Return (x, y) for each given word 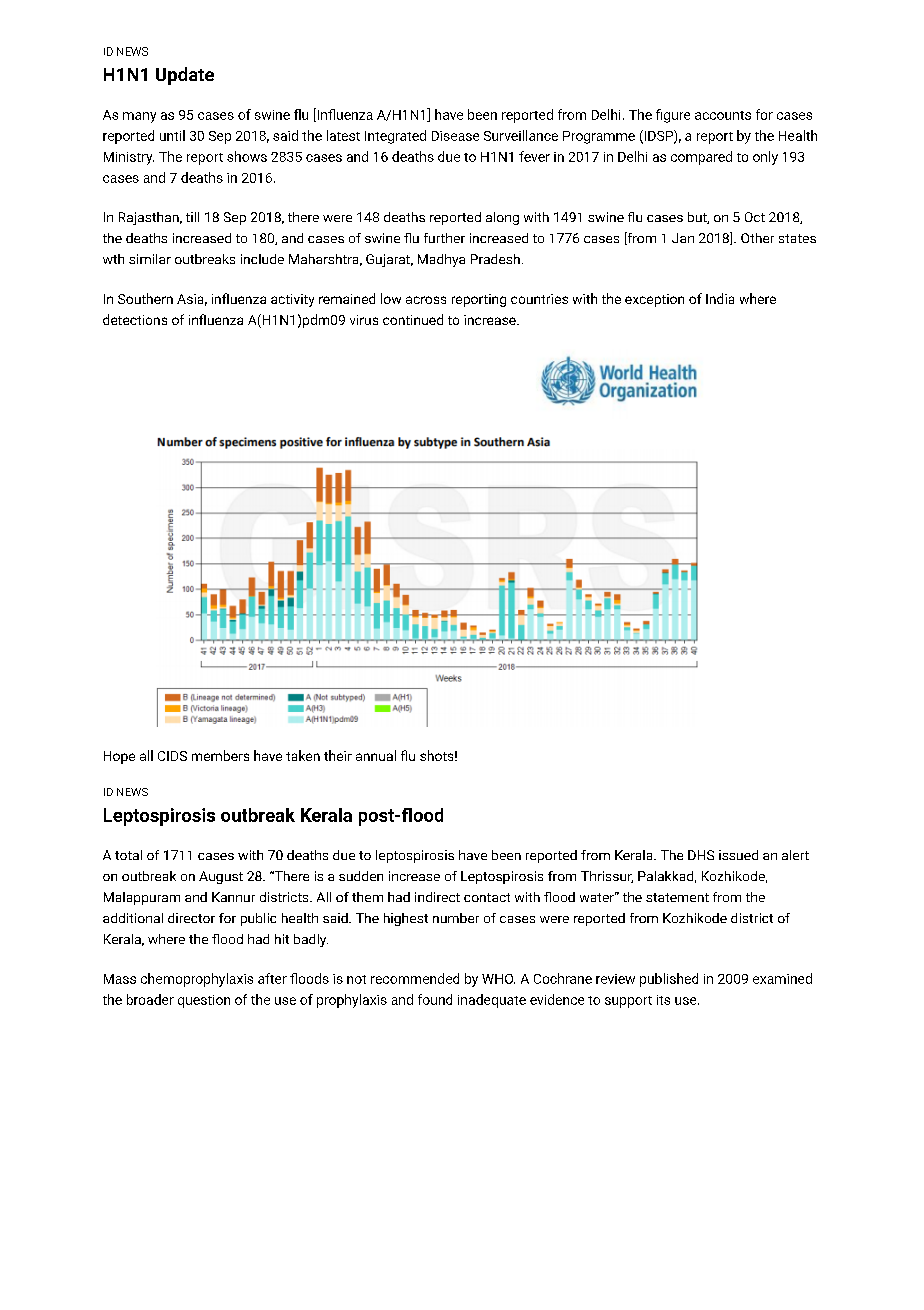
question (204, 1001)
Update (185, 76)
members (220, 755)
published (669, 980)
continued (413, 319)
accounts (723, 115)
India (720, 298)
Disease (455, 136)
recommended (415, 978)
